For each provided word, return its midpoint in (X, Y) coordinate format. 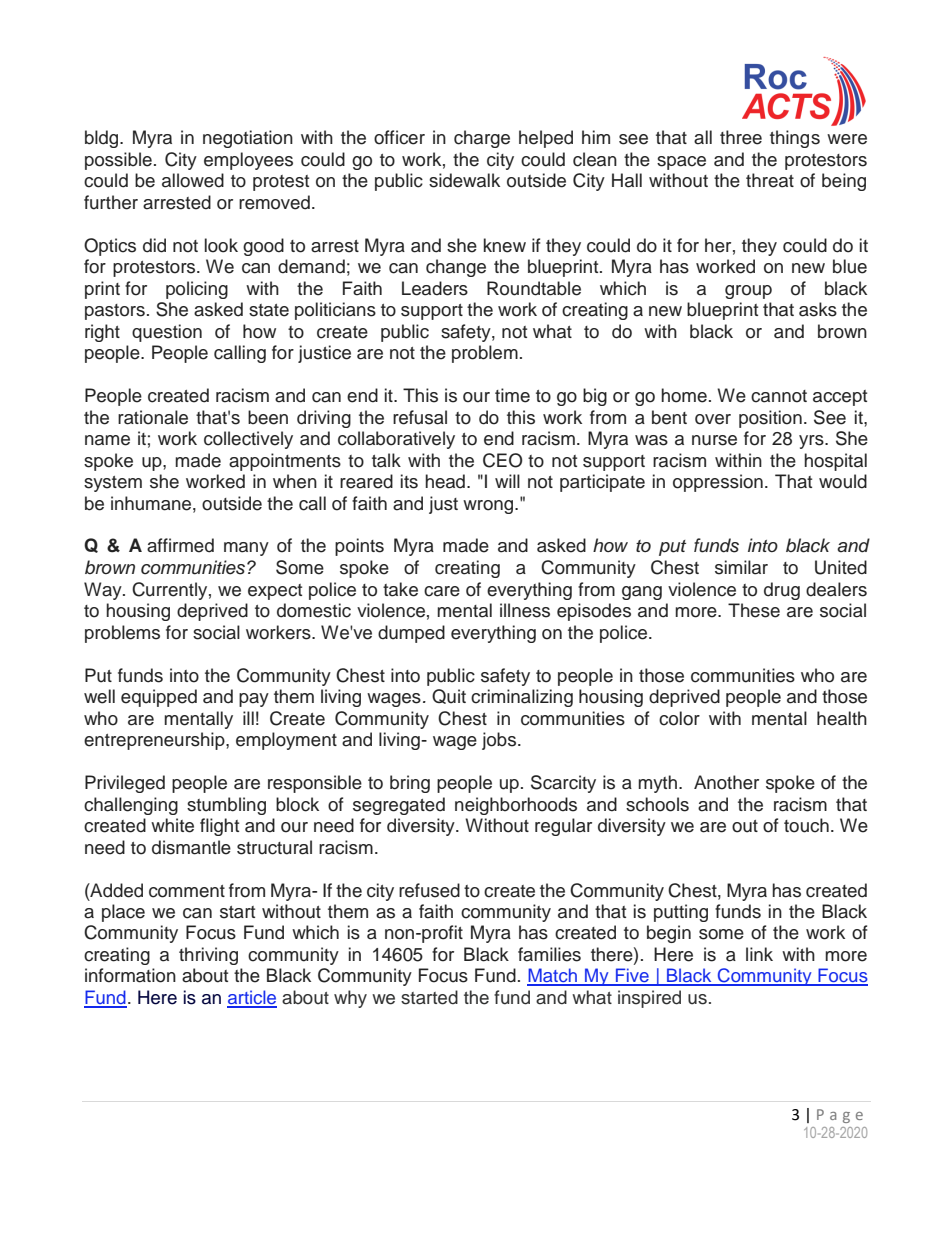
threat (770, 180)
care (442, 591)
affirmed (180, 545)
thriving (208, 956)
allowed (193, 180)
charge (482, 139)
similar (741, 567)
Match (553, 976)
